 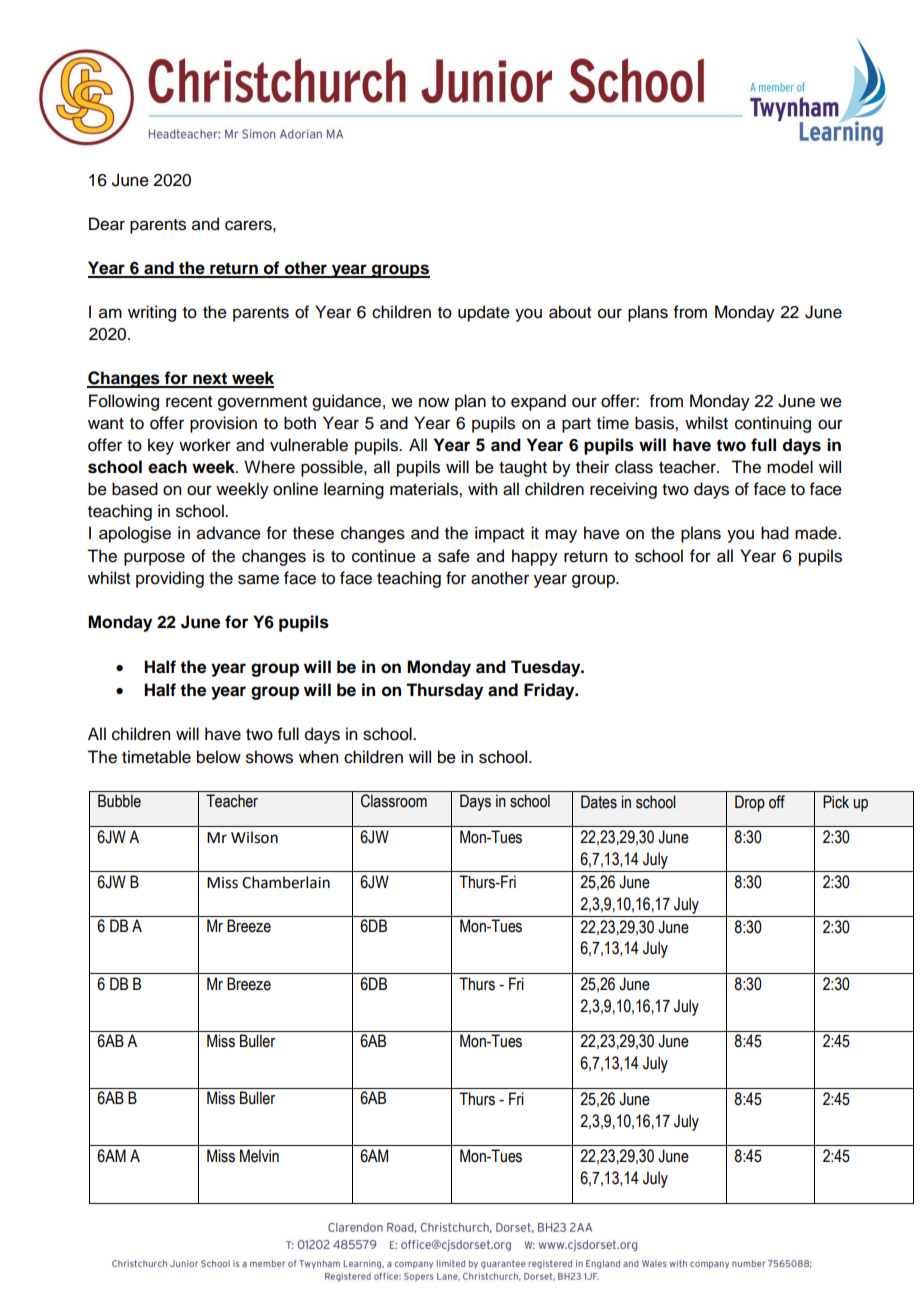 What do you see at coordinates (570, 312) in the screenshot?
I see `about` at bounding box center [570, 312].
